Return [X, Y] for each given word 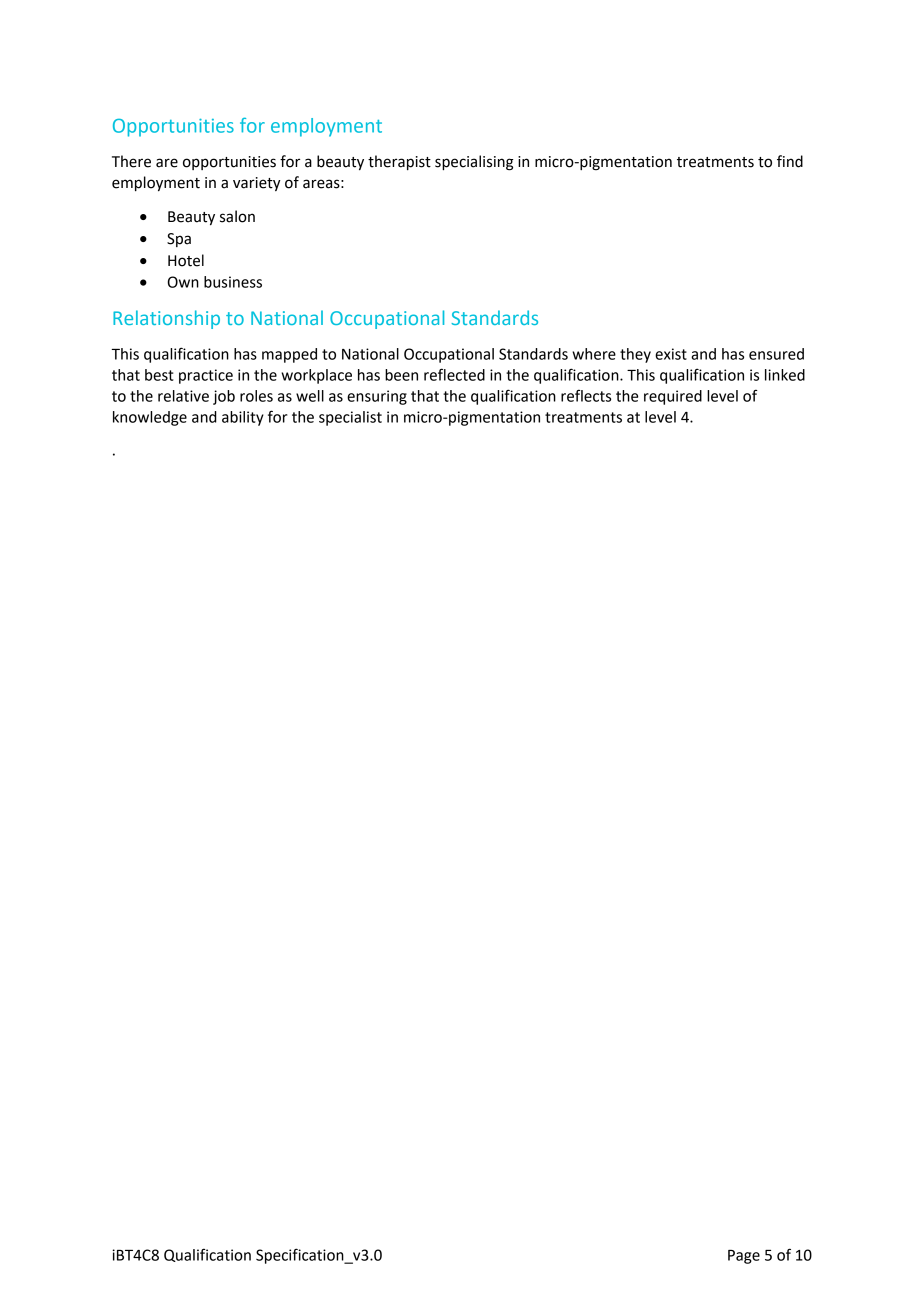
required [673, 397]
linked [785, 375]
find [790, 161]
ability [243, 418]
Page [744, 1257]
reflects [586, 395]
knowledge [150, 418]
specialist [350, 418]
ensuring [377, 397]
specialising [474, 163]
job [224, 397]
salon [237, 216]
